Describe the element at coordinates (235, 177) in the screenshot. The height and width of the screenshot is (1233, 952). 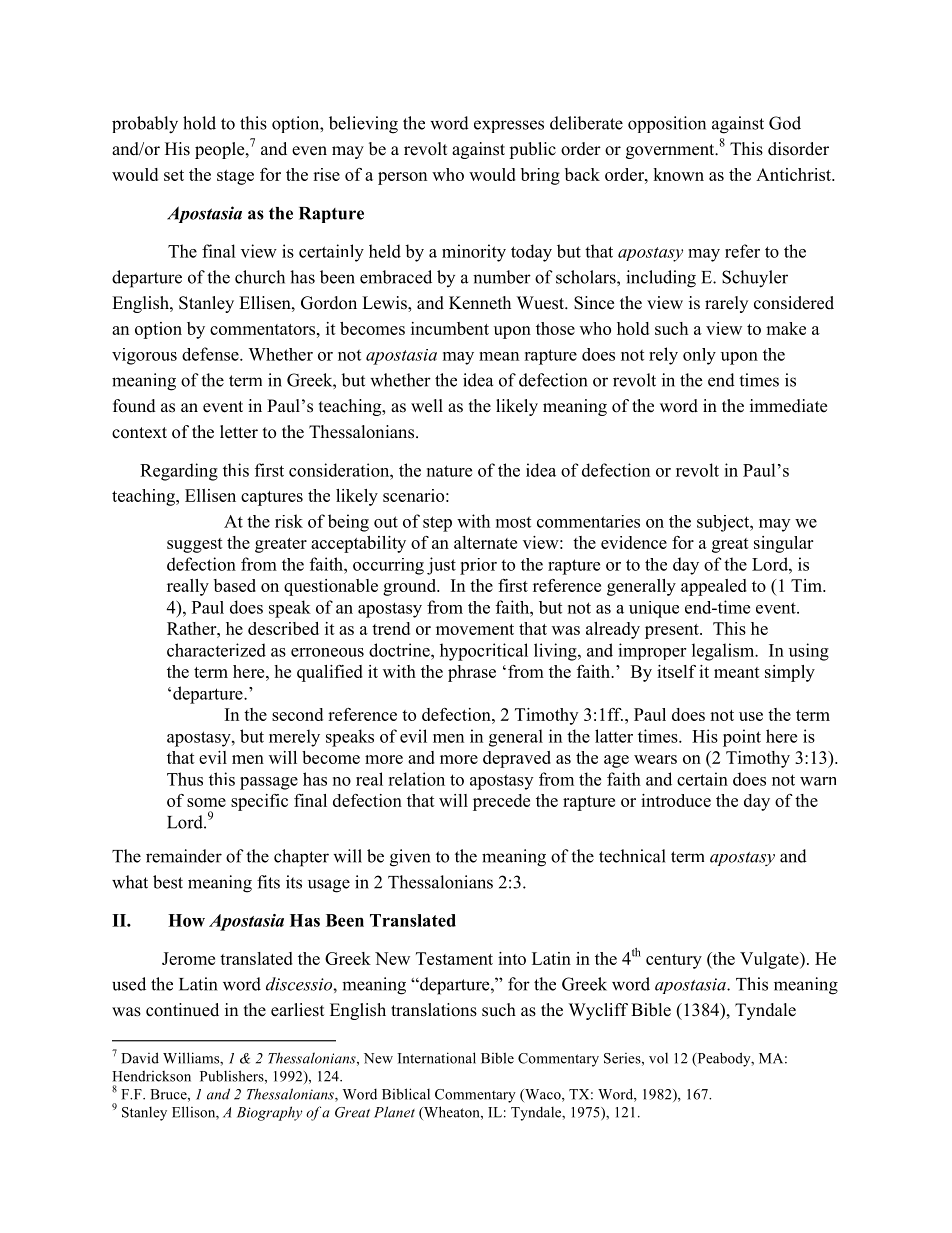
I see `stage` at that location.
